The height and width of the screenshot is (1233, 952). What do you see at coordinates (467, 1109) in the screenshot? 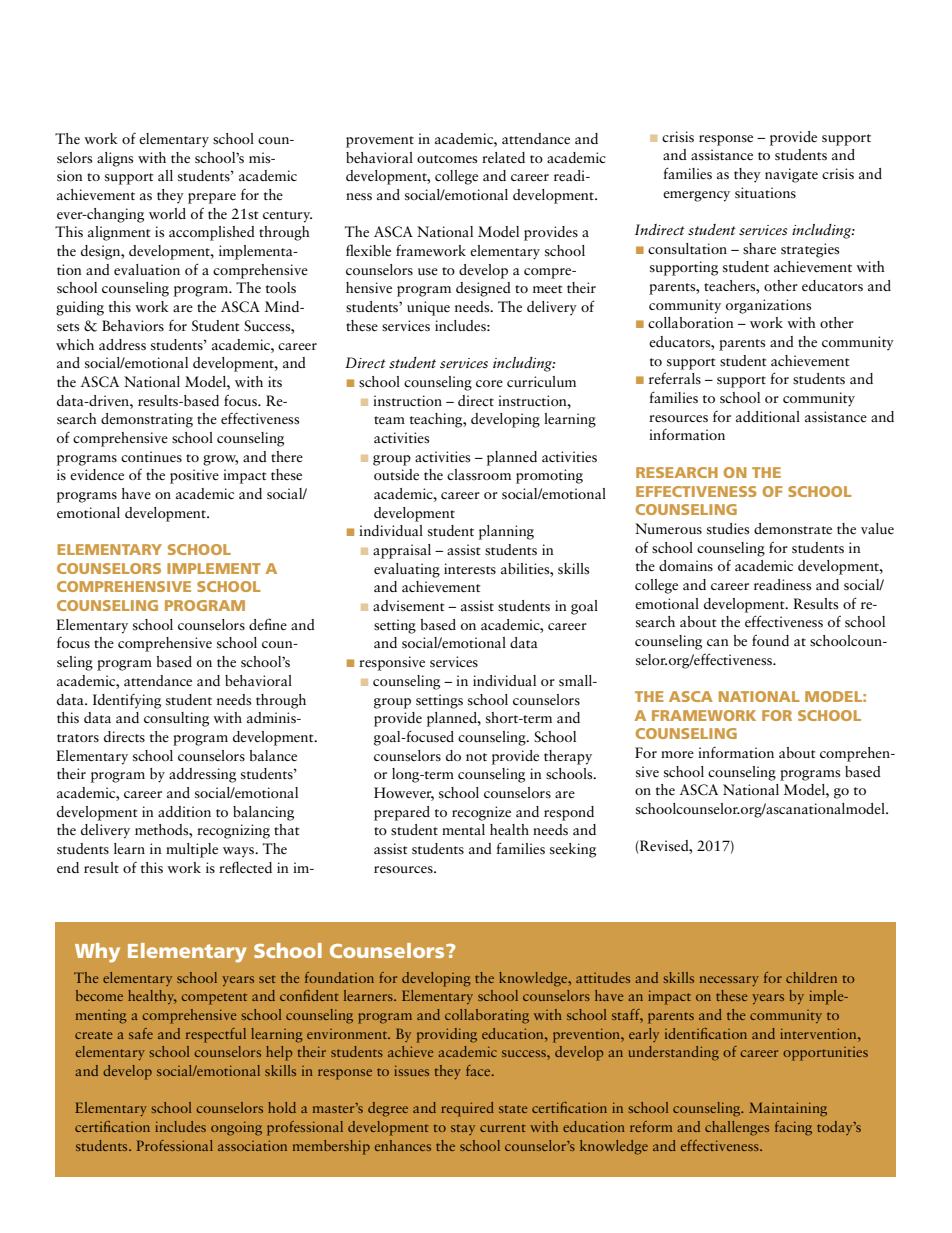
I see `required` at bounding box center [467, 1109].
